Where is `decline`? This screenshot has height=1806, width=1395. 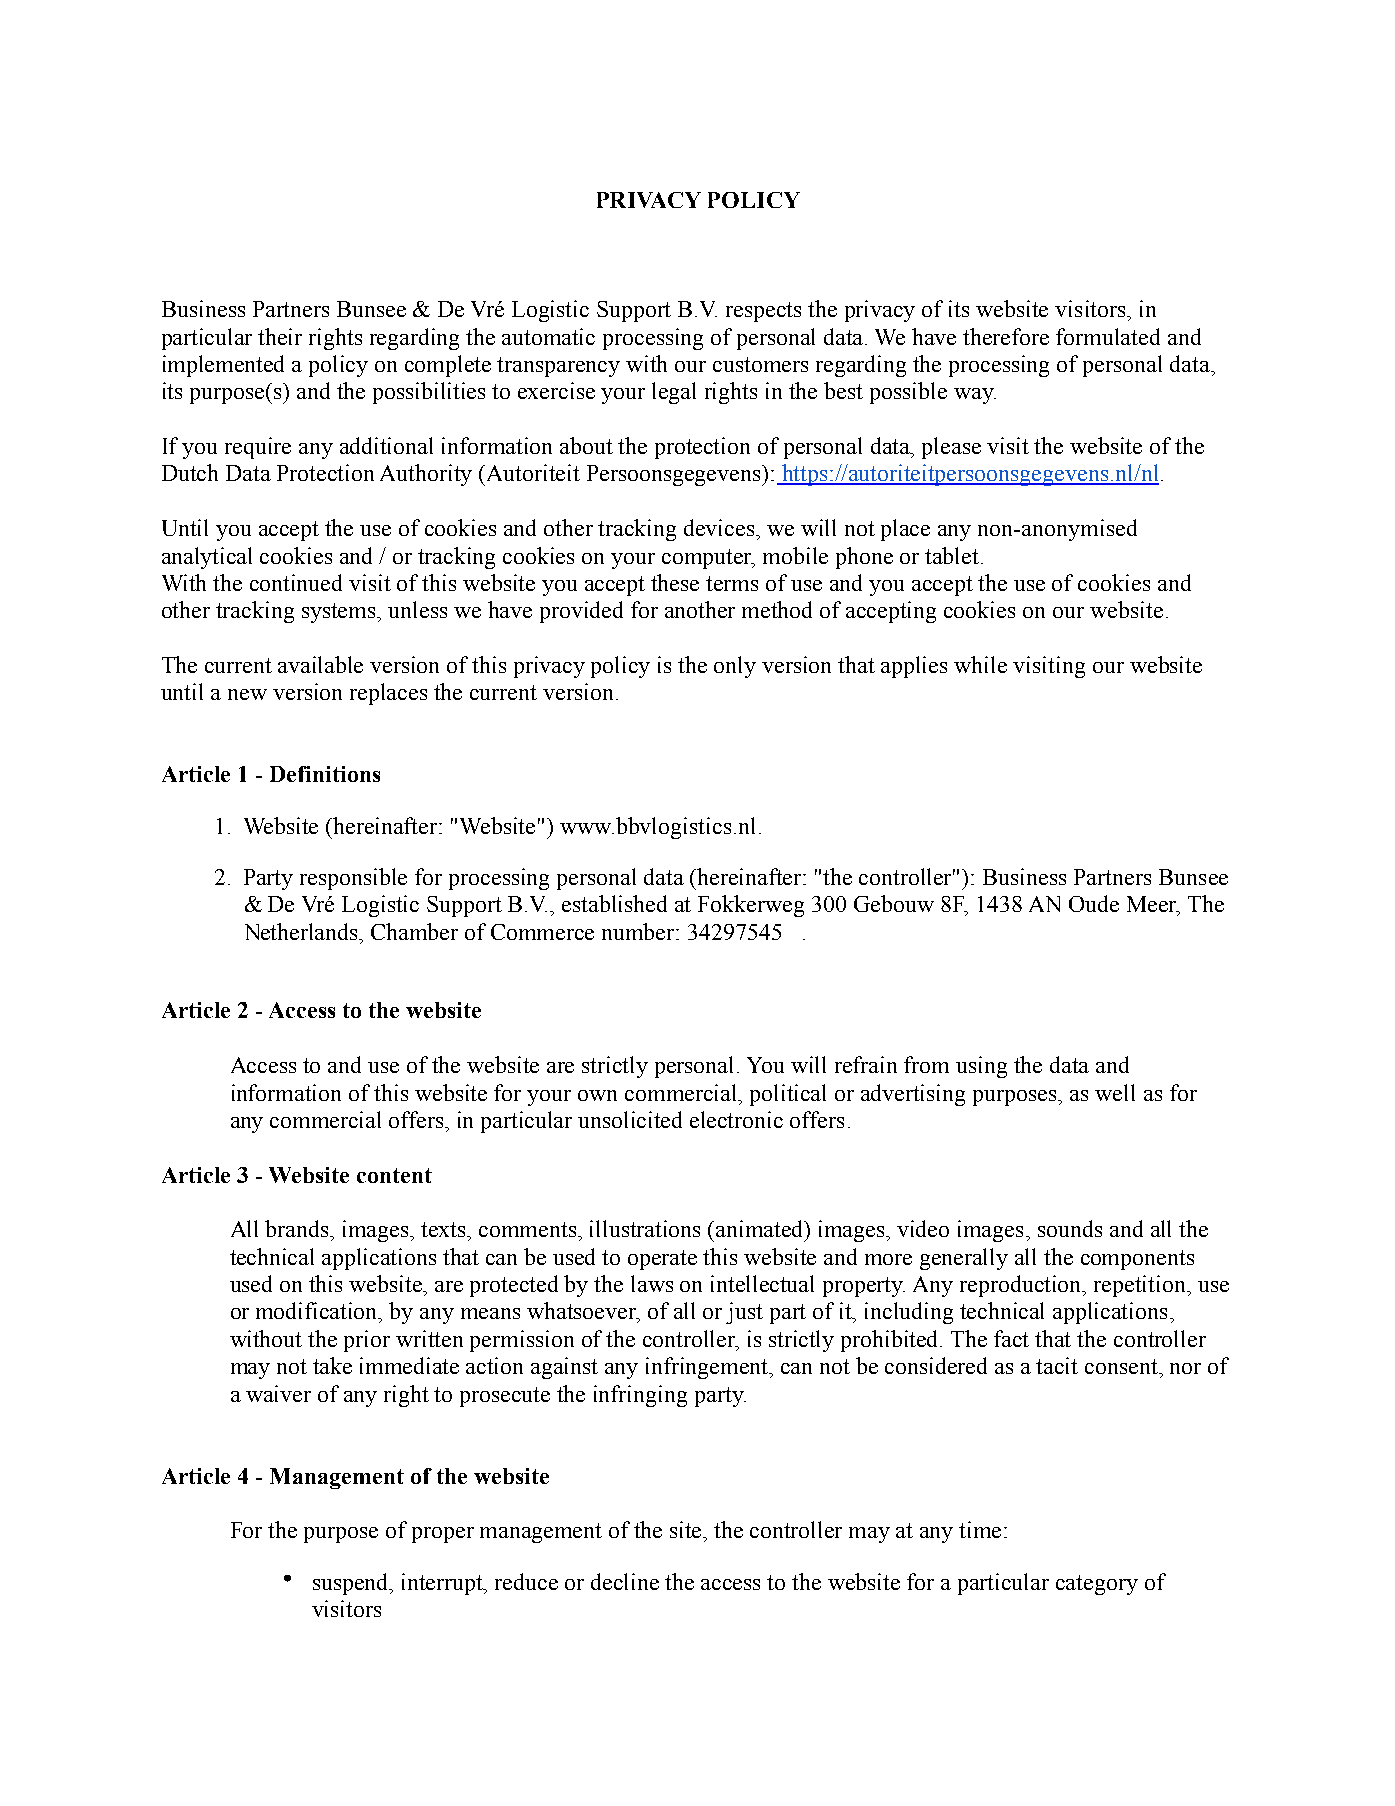
decline is located at coordinates (625, 1581).
